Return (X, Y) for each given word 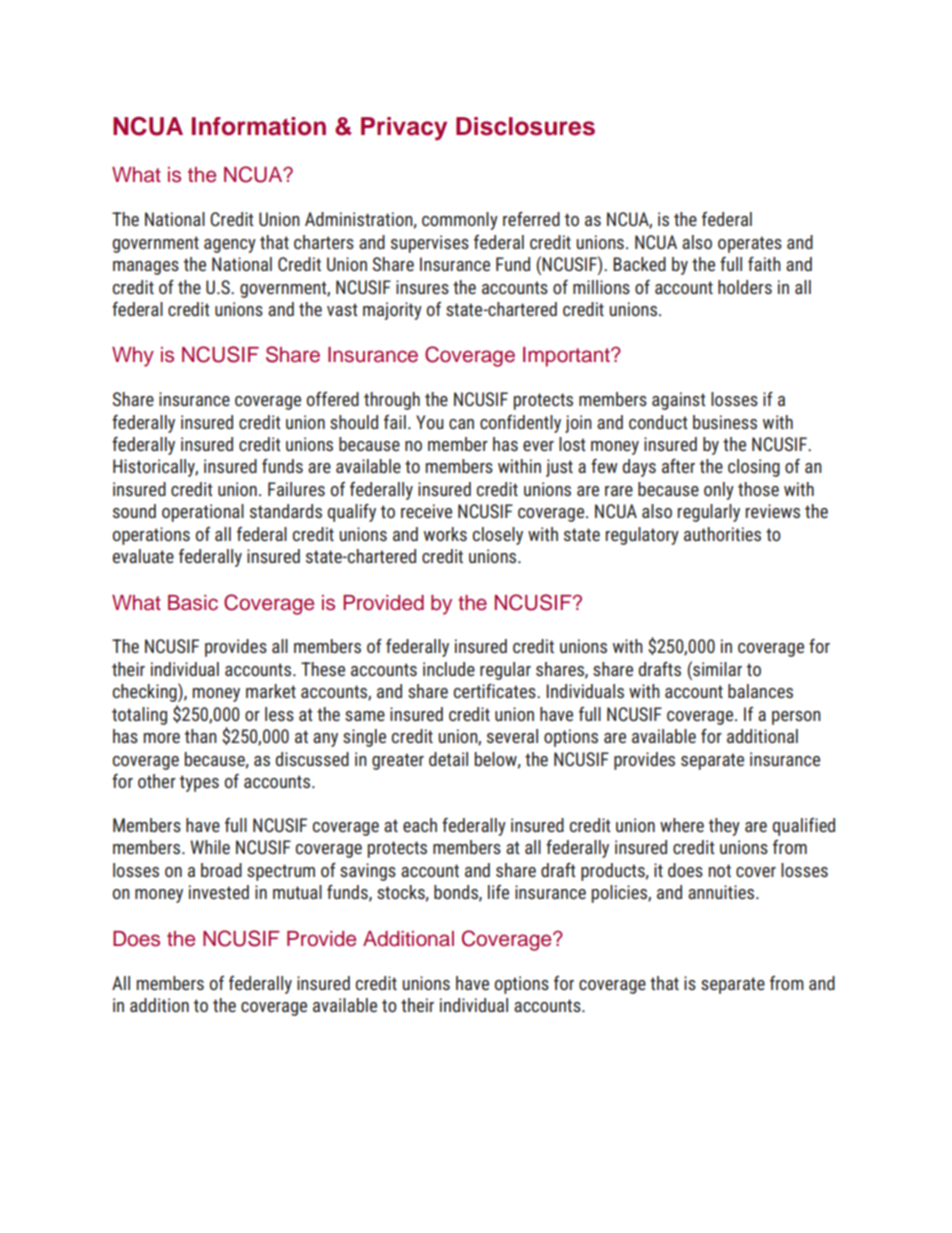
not (719, 870)
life (498, 892)
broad (221, 870)
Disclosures (525, 126)
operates (750, 244)
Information (259, 126)
